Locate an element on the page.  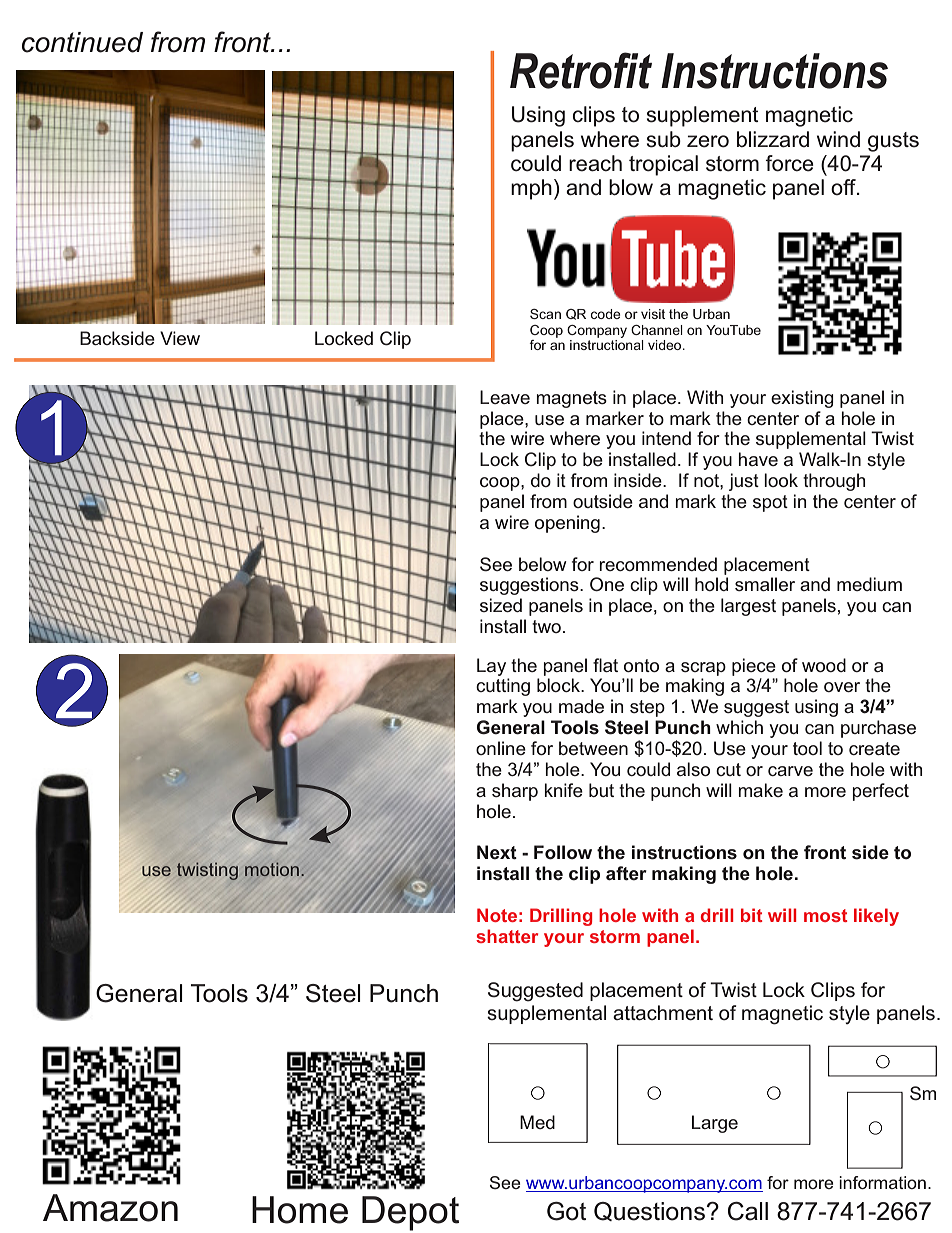
wood is located at coordinates (824, 665).
